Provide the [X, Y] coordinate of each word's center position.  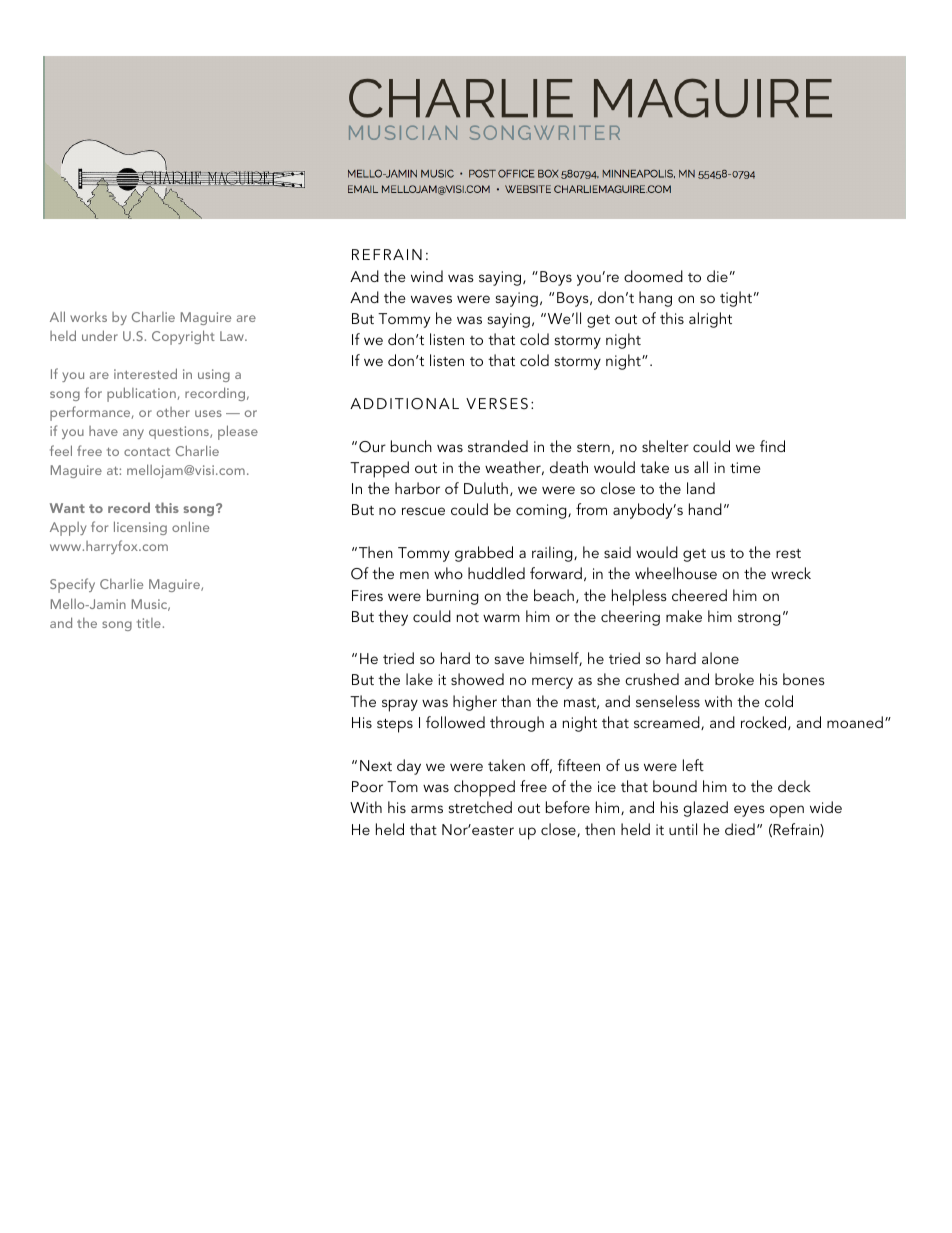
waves [431, 299]
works [88, 317]
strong [759, 619]
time [745, 467]
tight [736, 299]
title [149, 623]
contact [147, 452]
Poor [367, 786]
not [467, 617]
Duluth [486, 488]
